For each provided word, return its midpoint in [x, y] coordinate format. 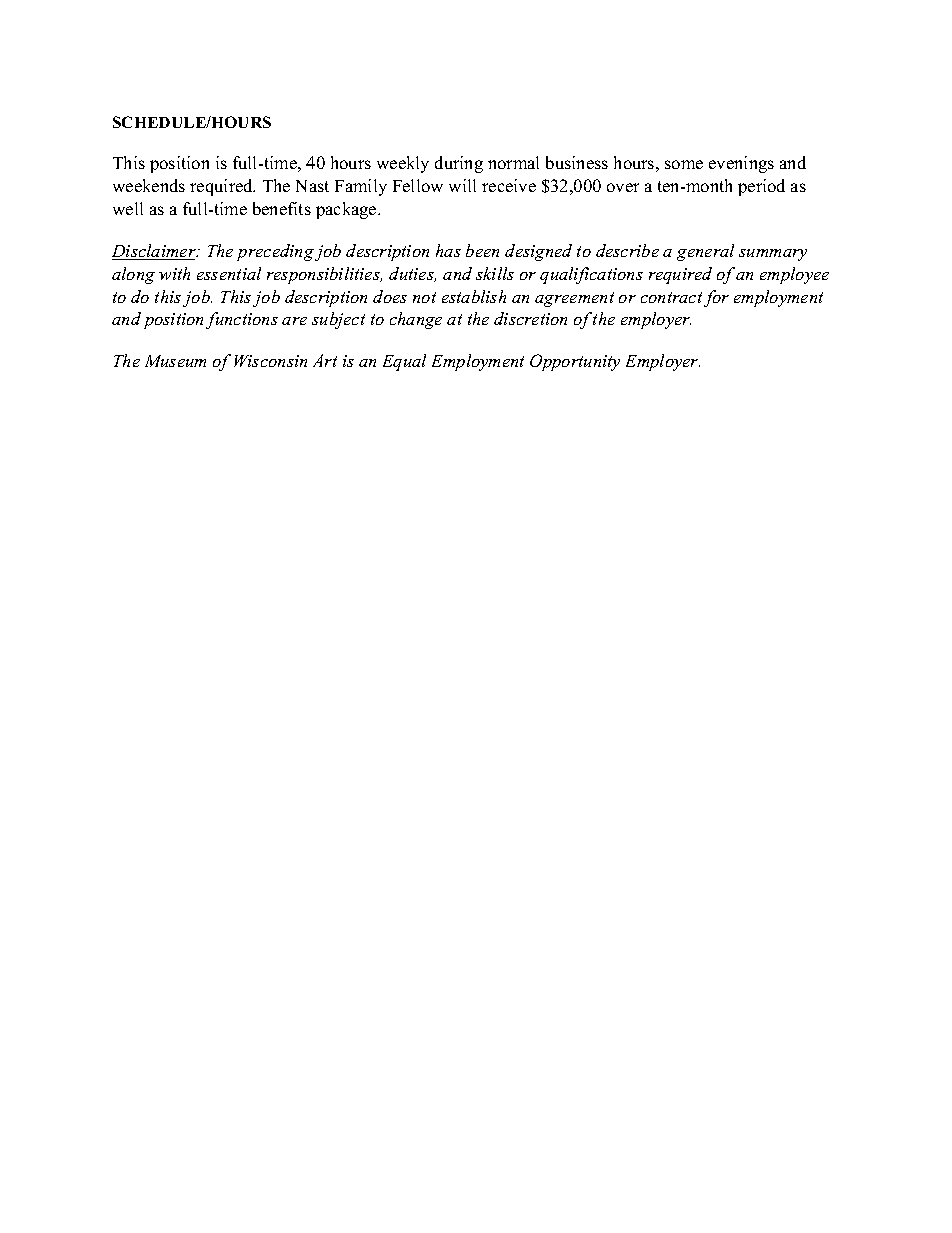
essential [229, 273]
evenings [741, 164]
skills [495, 273]
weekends [149, 185]
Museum [175, 361]
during [459, 164]
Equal [404, 362]
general [705, 252]
